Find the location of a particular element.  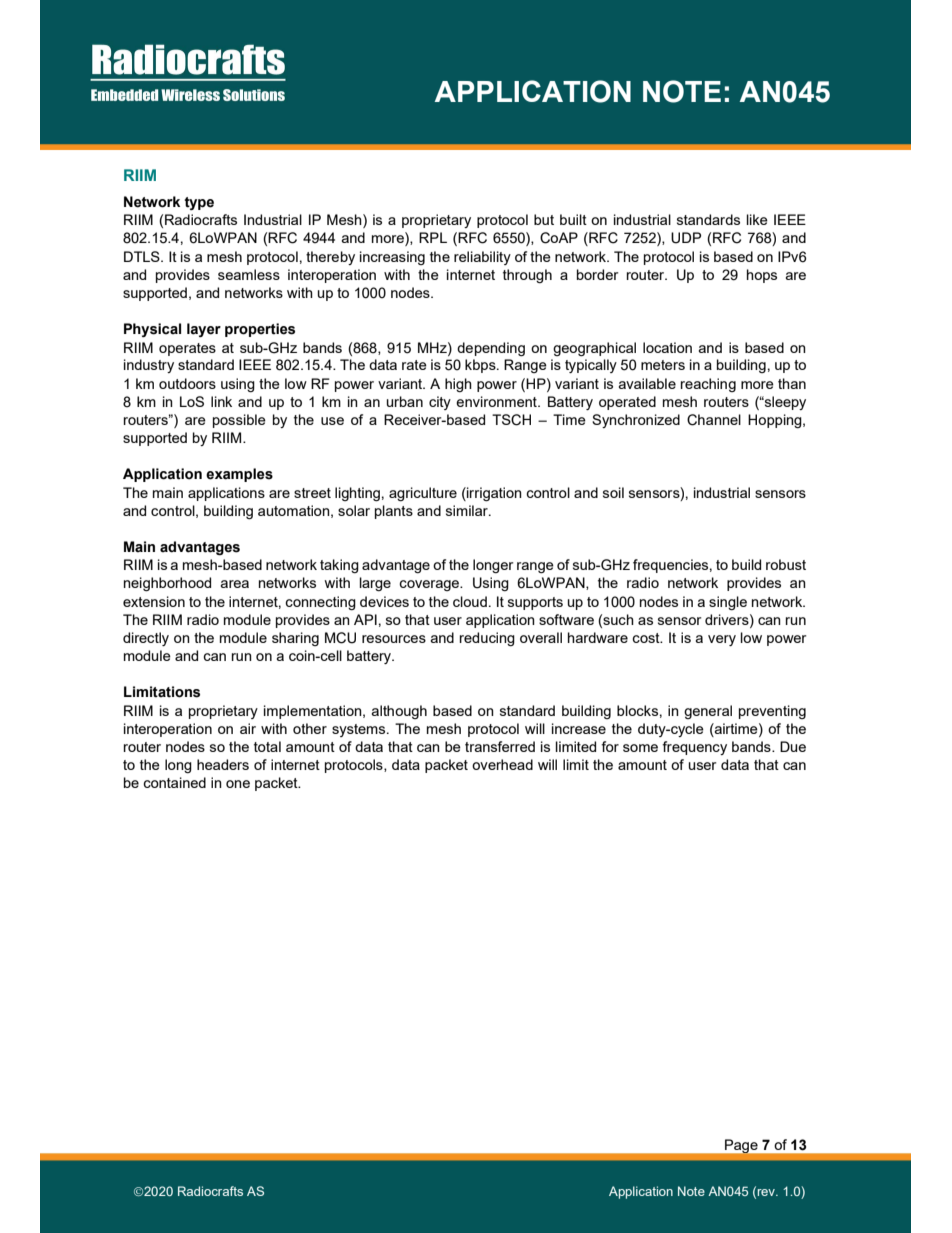

link is located at coordinates (221, 401).
